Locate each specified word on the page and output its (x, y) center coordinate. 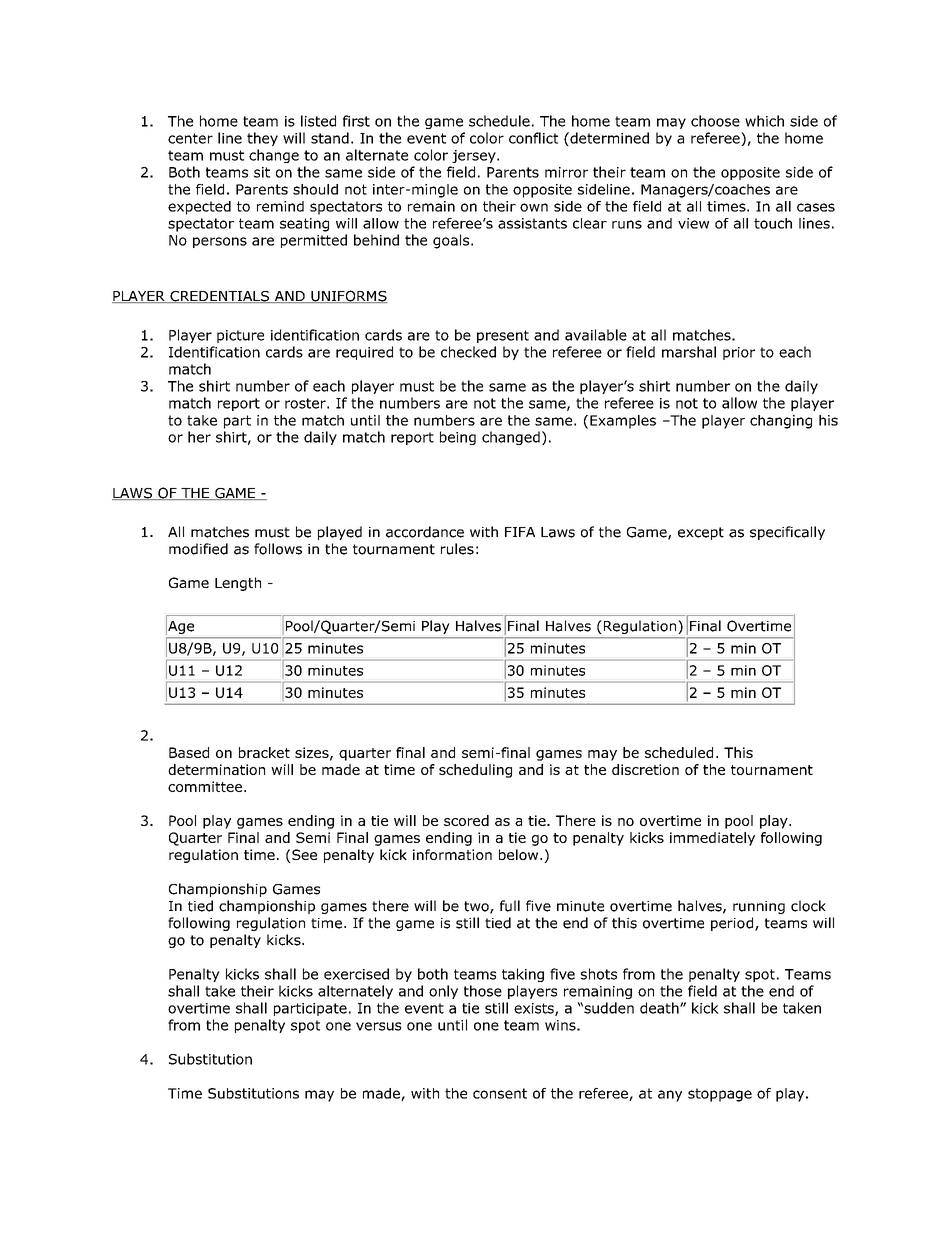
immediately (712, 839)
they (262, 139)
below (520, 854)
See (303, 856)
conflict (533, 138)
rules (457, 549)
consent (500, 1093)
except (701, 533)
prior (739, 353)
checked (468, 352)
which (764, 121)
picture (240, 336)
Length (238, 584)
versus (378, 1026)
